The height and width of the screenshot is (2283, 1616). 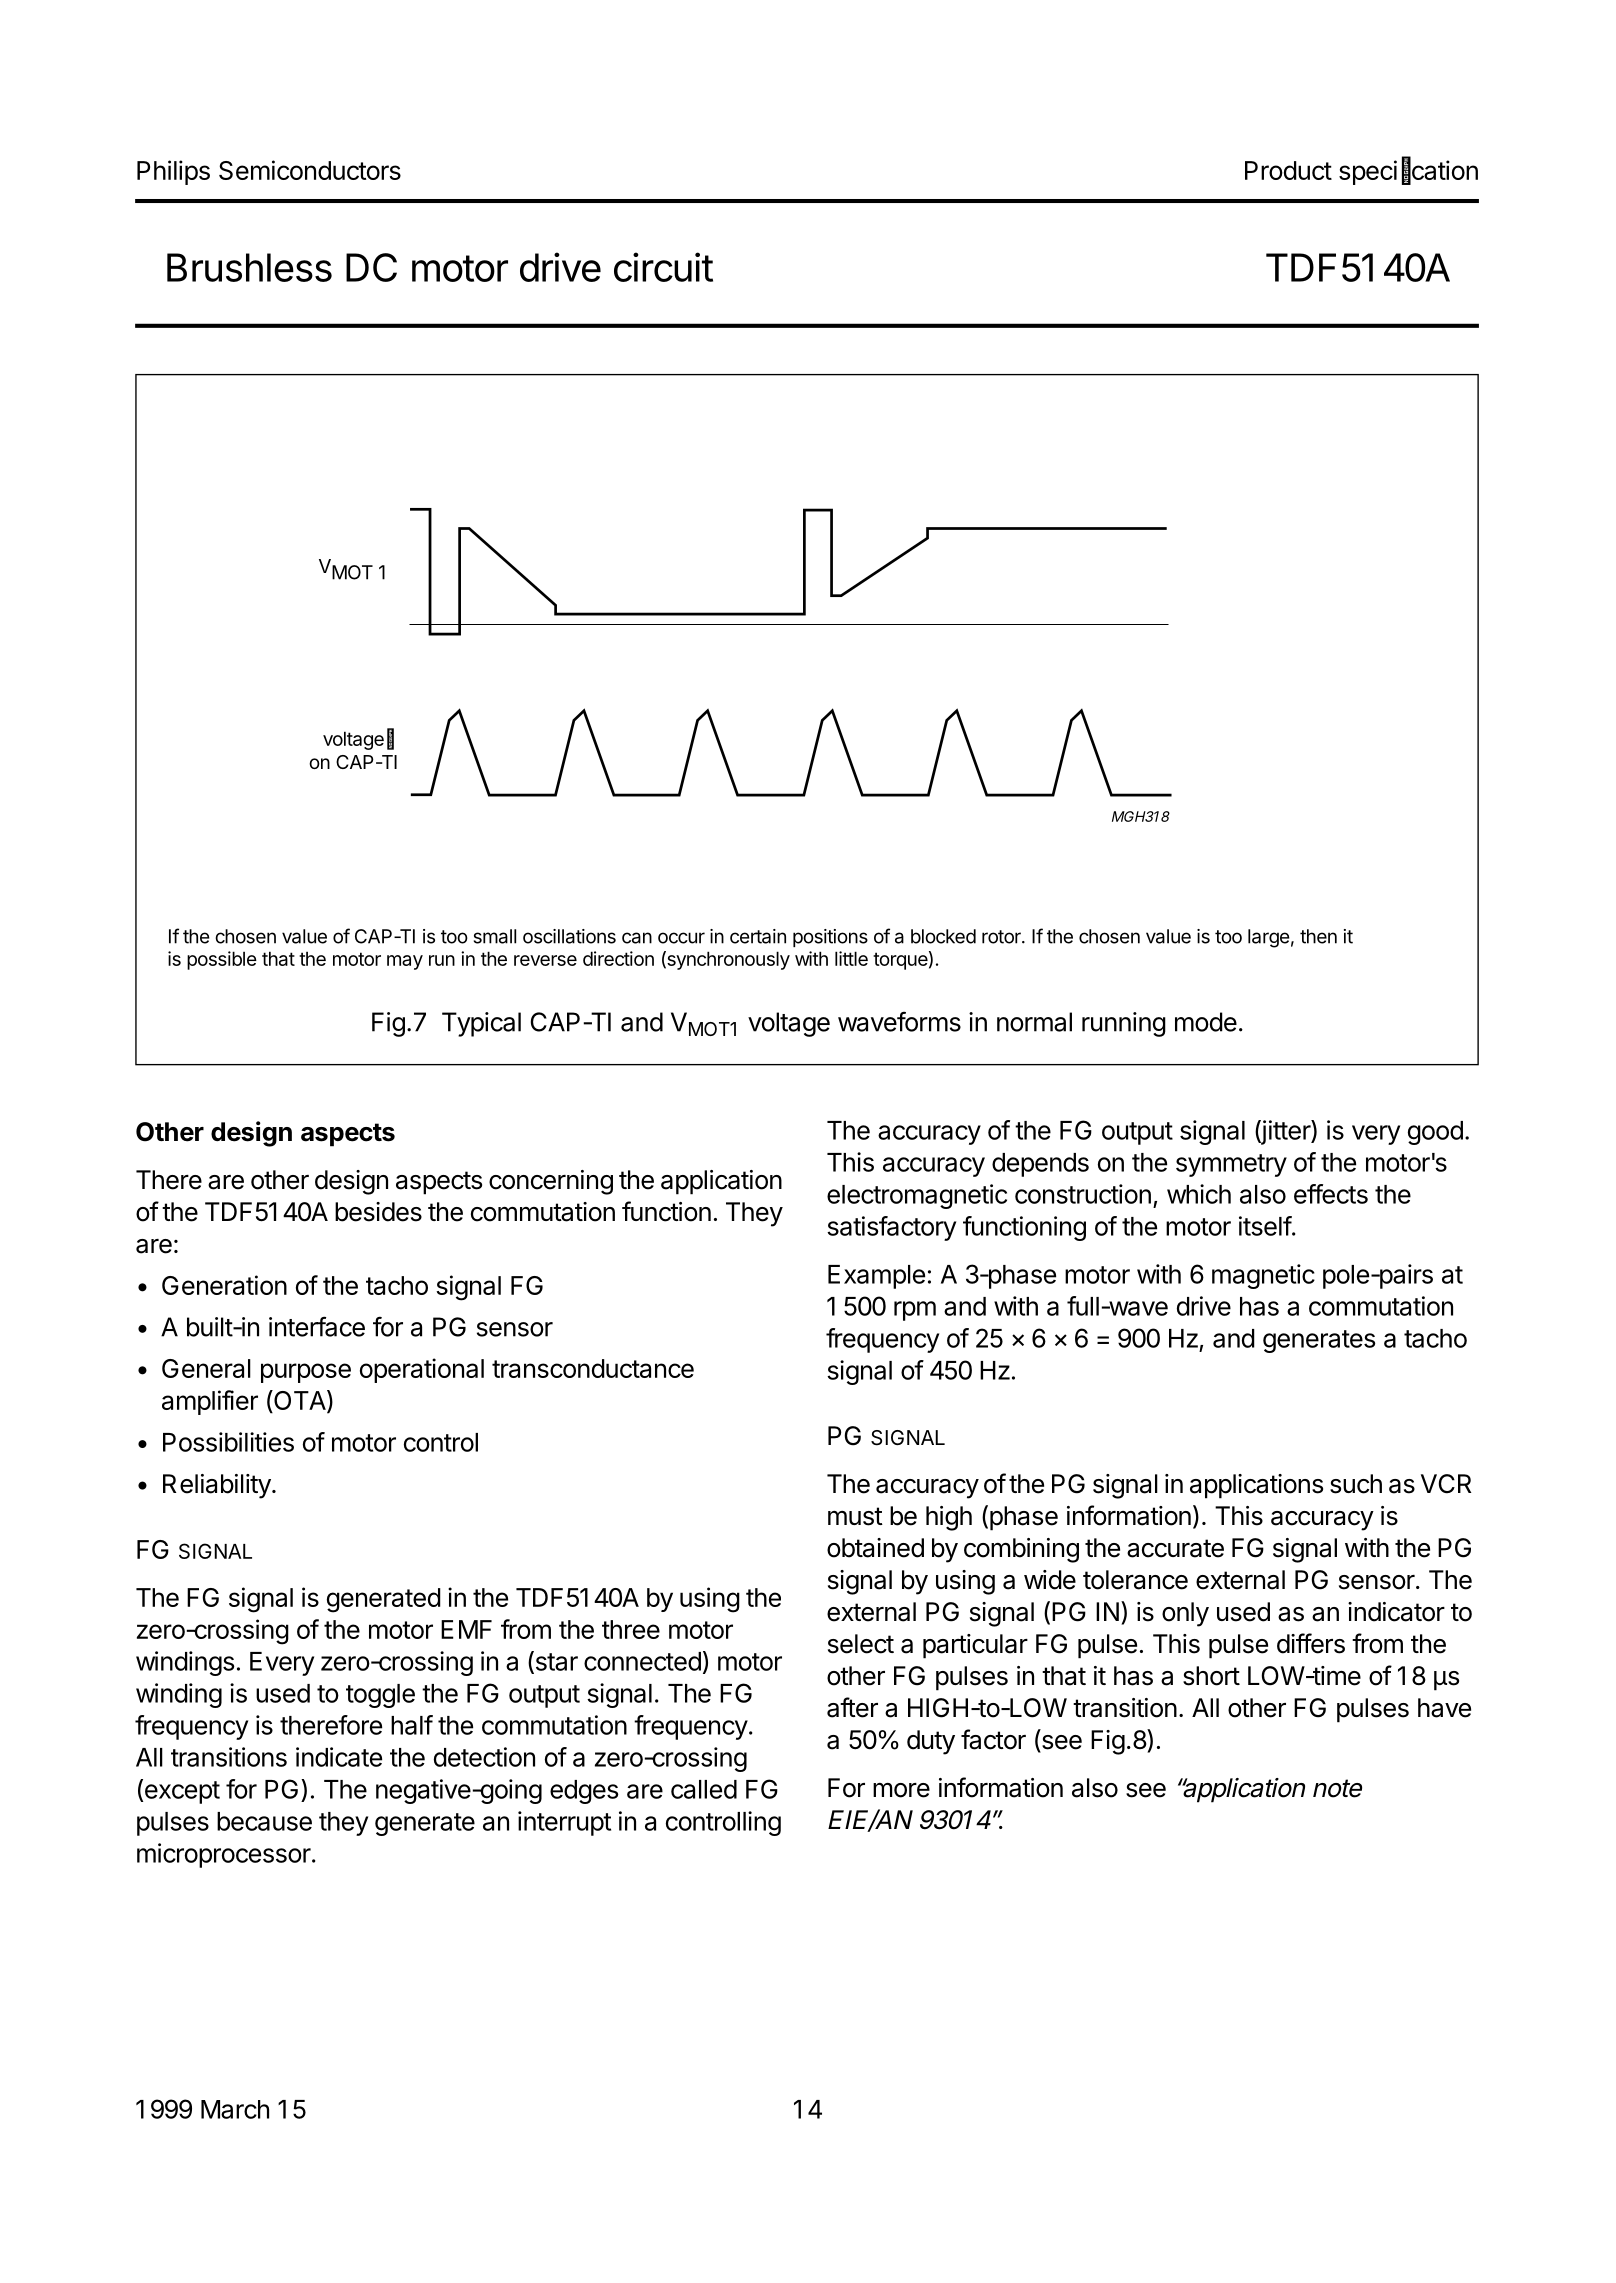 I want to click on purpose, so click(x=306, y=1373).
